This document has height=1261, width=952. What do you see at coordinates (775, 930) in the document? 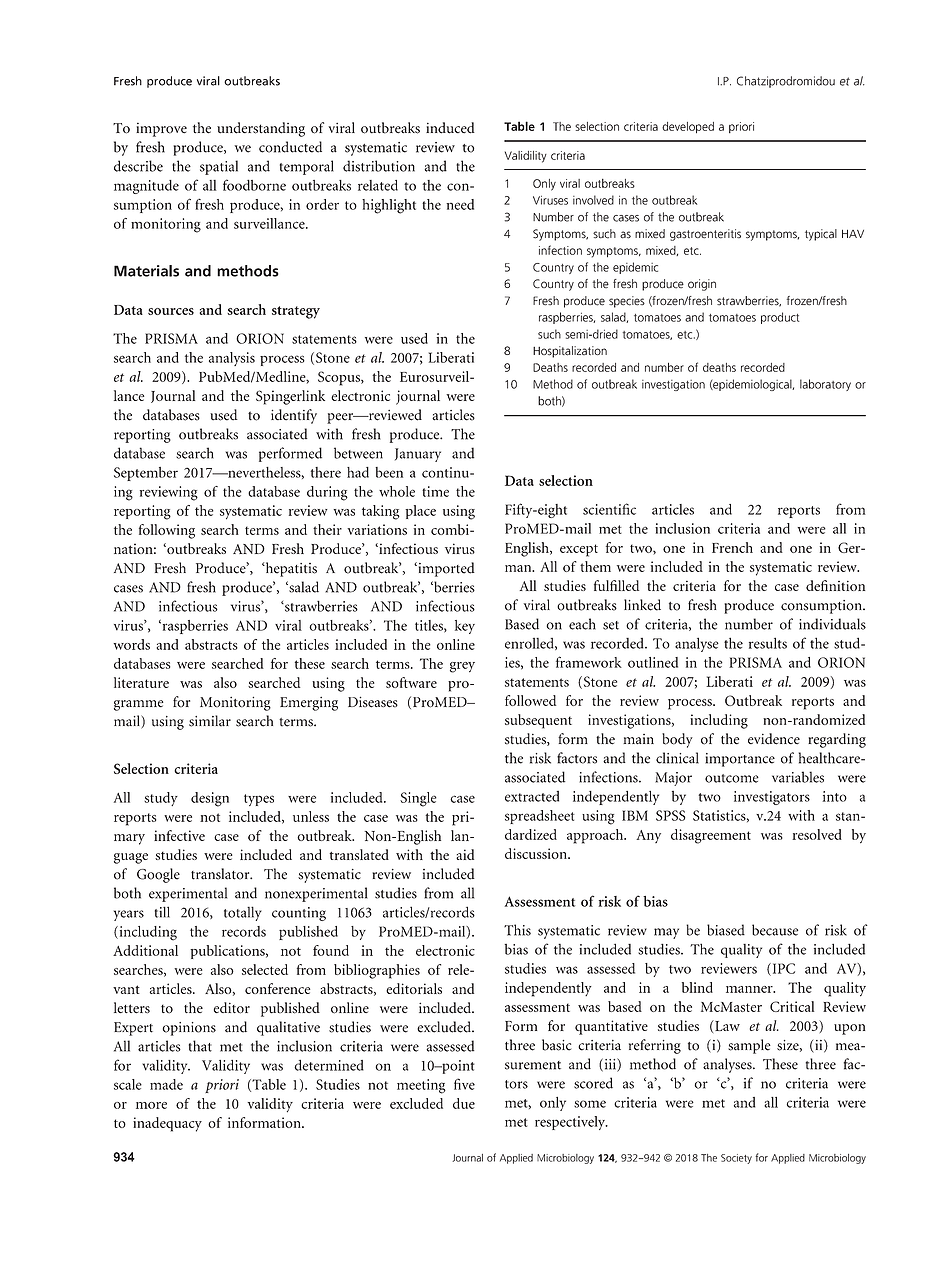
I see `because` at bounding box center [775, 930].
